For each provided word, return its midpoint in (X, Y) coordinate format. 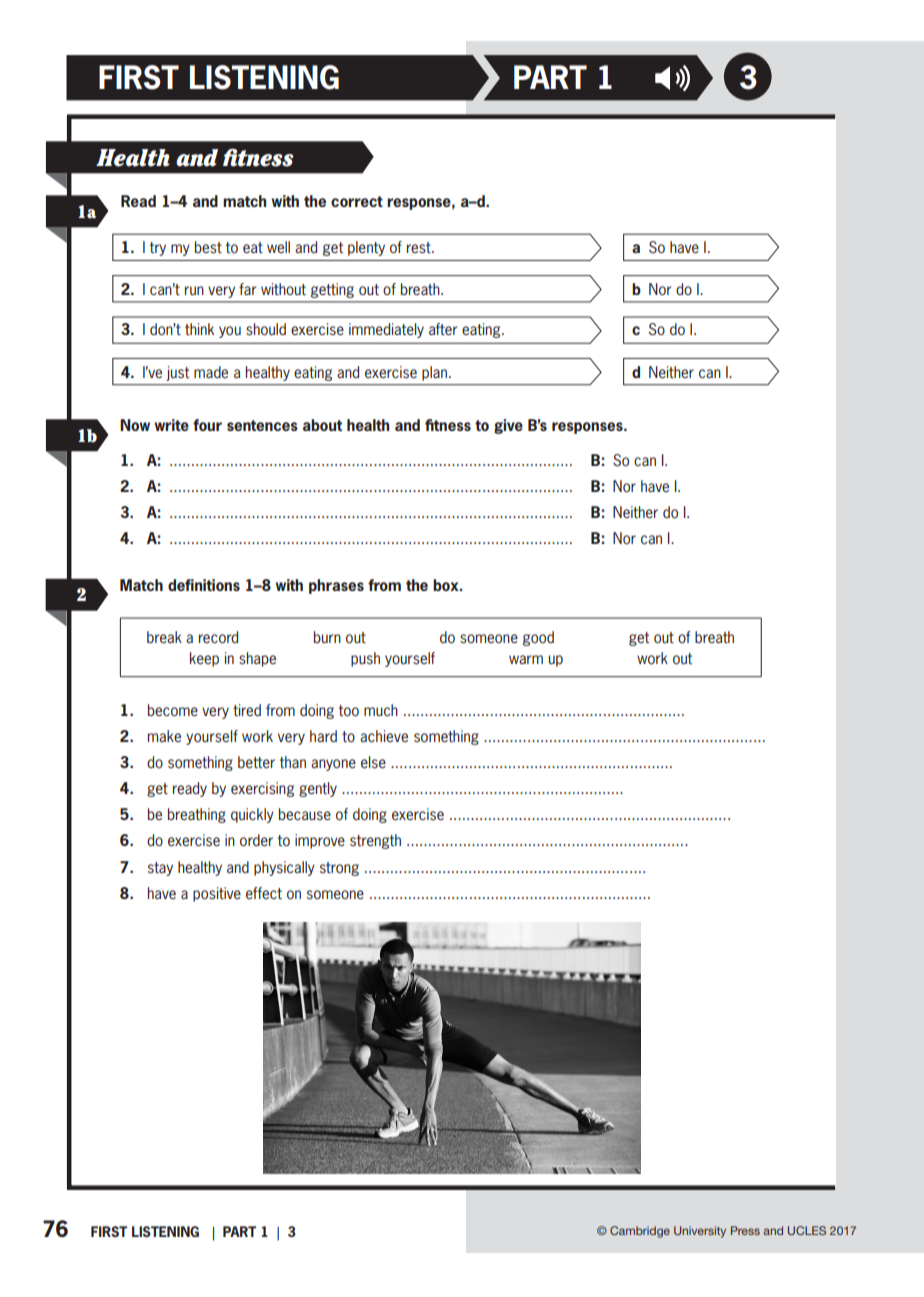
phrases (336, 586)
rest (420, 248)
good (538, 638)
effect (264, 893)
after (443, 329)
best (208, 247)
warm (526, 659)
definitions (204, 585)
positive (217, 894)
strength (375, 841)
